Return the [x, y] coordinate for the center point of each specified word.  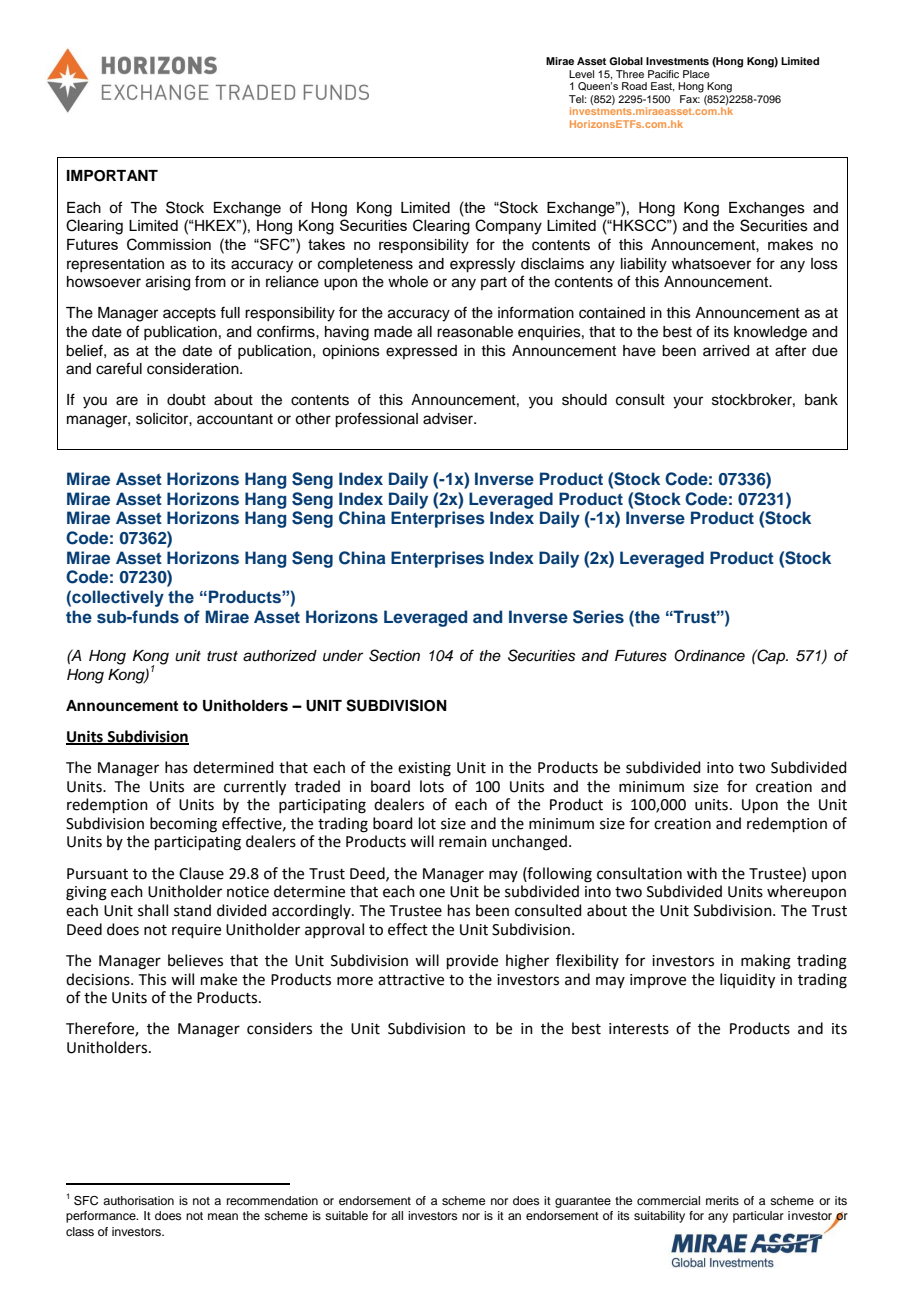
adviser [449, 419]
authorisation [138, 1200]
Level [581, 74]
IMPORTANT [112, 176]
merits [722, 1200]
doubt [186, 400]
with [702, 873]
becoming [183, 825]
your [688, 402]
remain [463, 842]
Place [696, 74]
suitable [346, 1215]
